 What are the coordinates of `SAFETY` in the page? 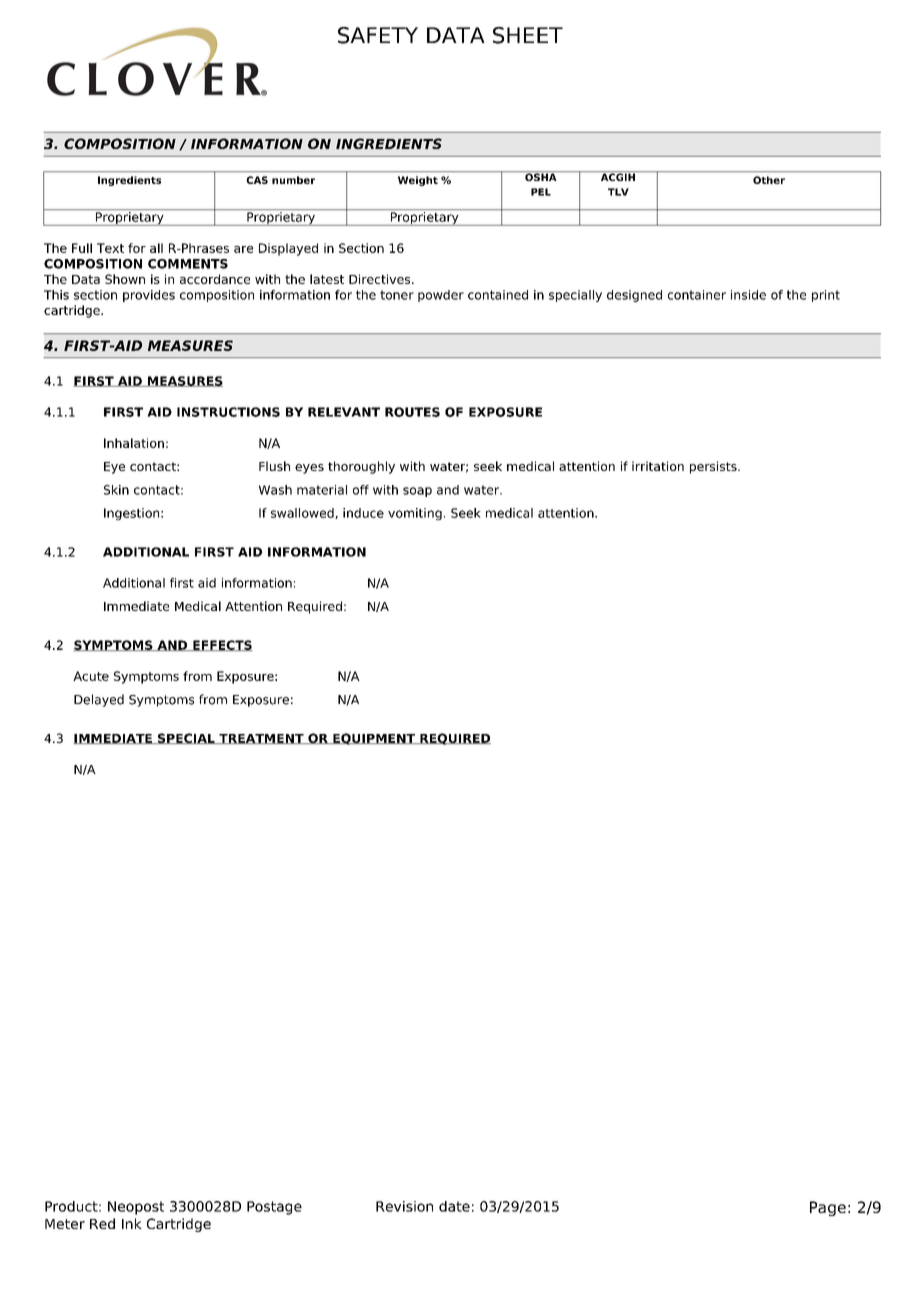 It's located at (378, 35).
